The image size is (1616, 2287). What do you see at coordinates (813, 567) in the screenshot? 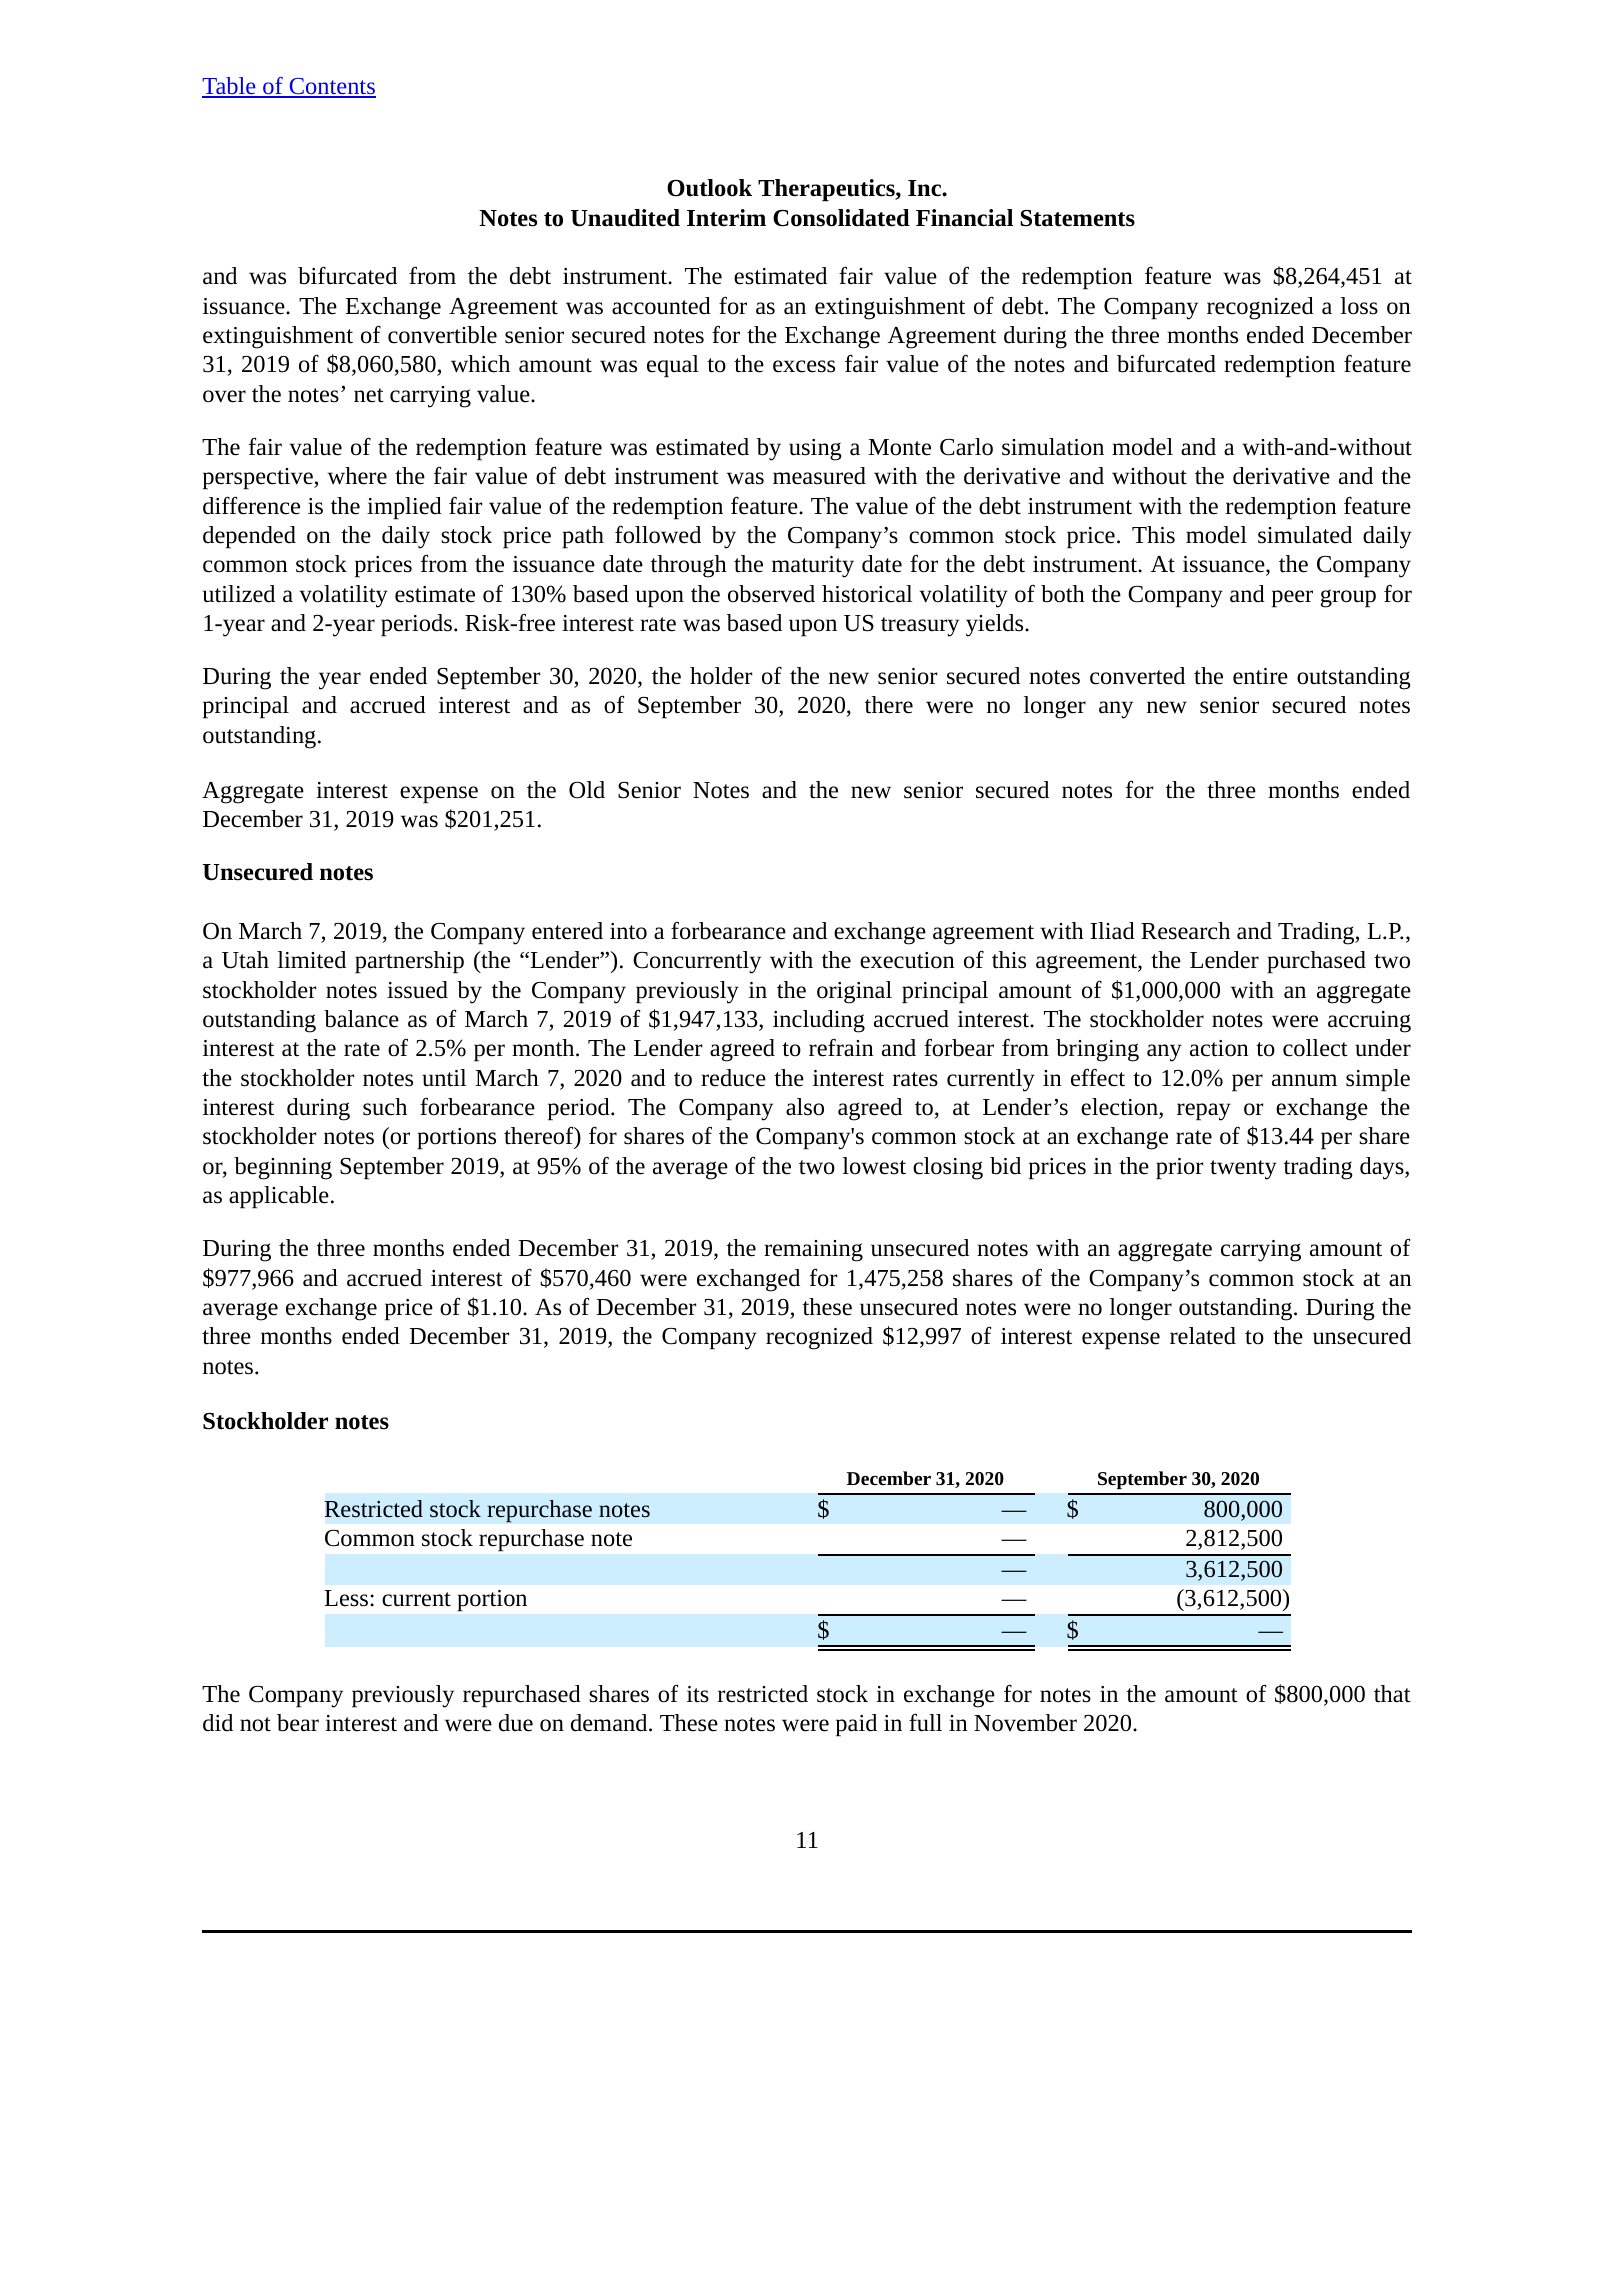
I see `maturity` at bounding box center [813, 567].
